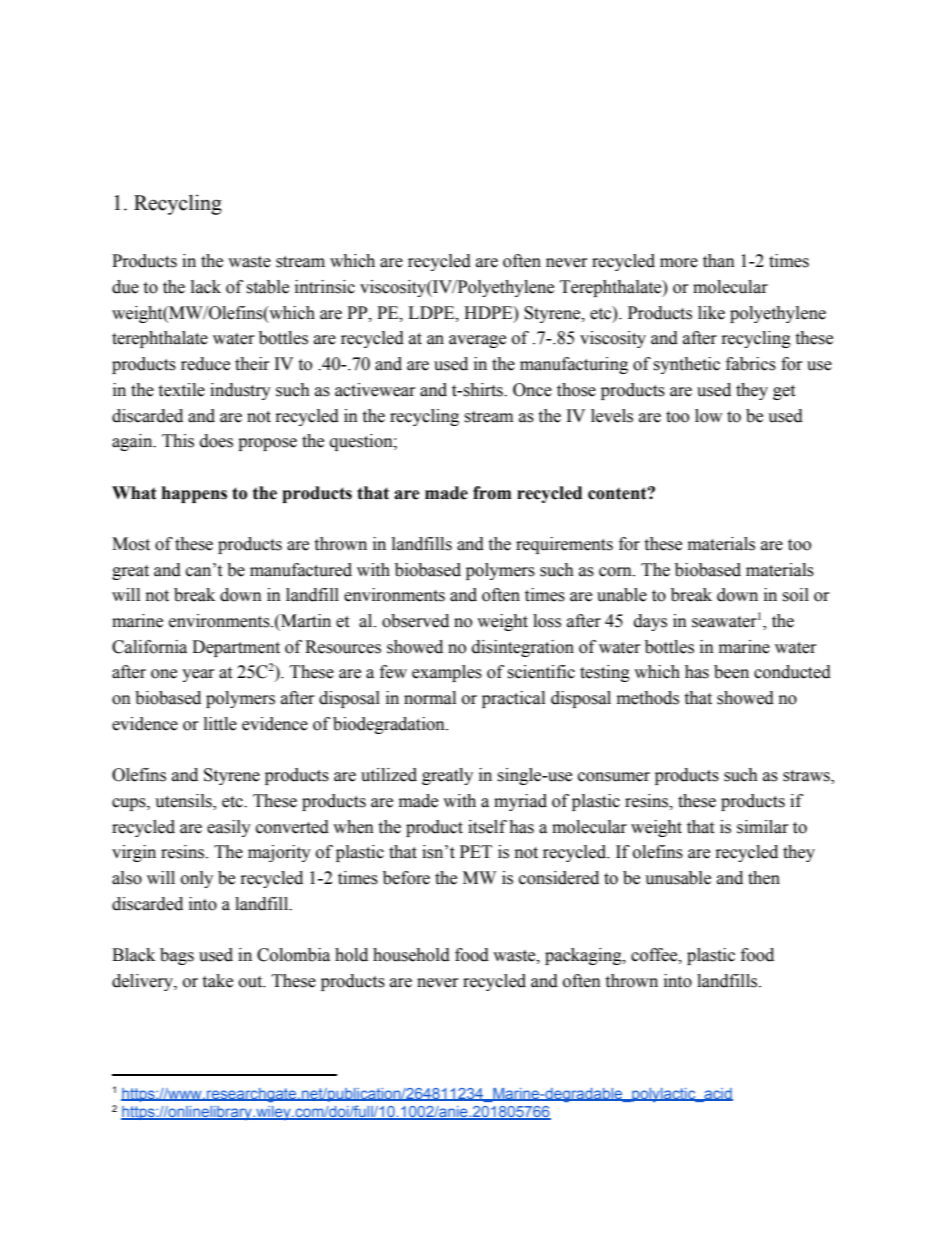 The image size is (952, 1233). I want to click on packaging, so click(584, 956).
